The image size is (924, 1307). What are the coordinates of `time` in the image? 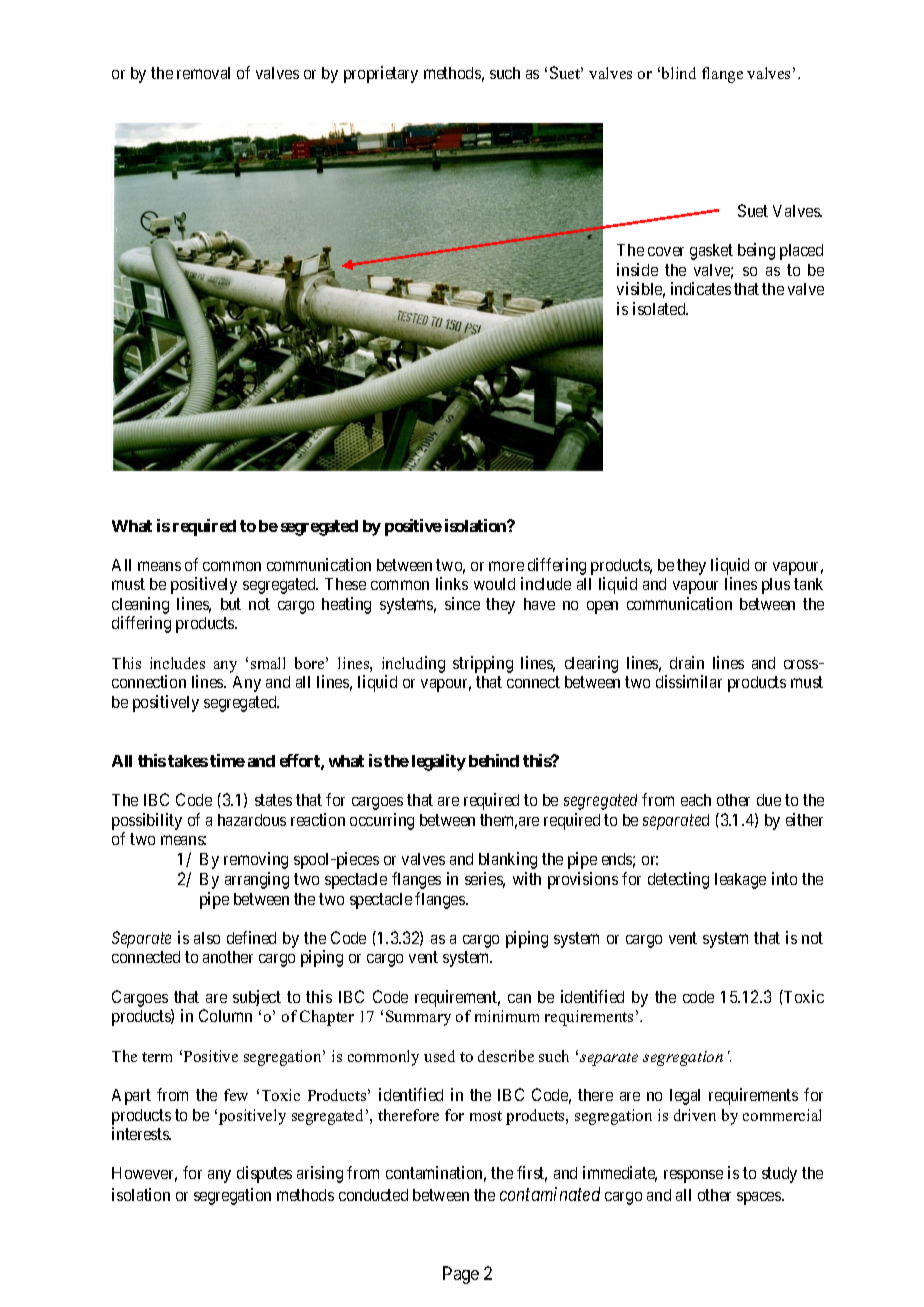 It's located at (227, 760).
